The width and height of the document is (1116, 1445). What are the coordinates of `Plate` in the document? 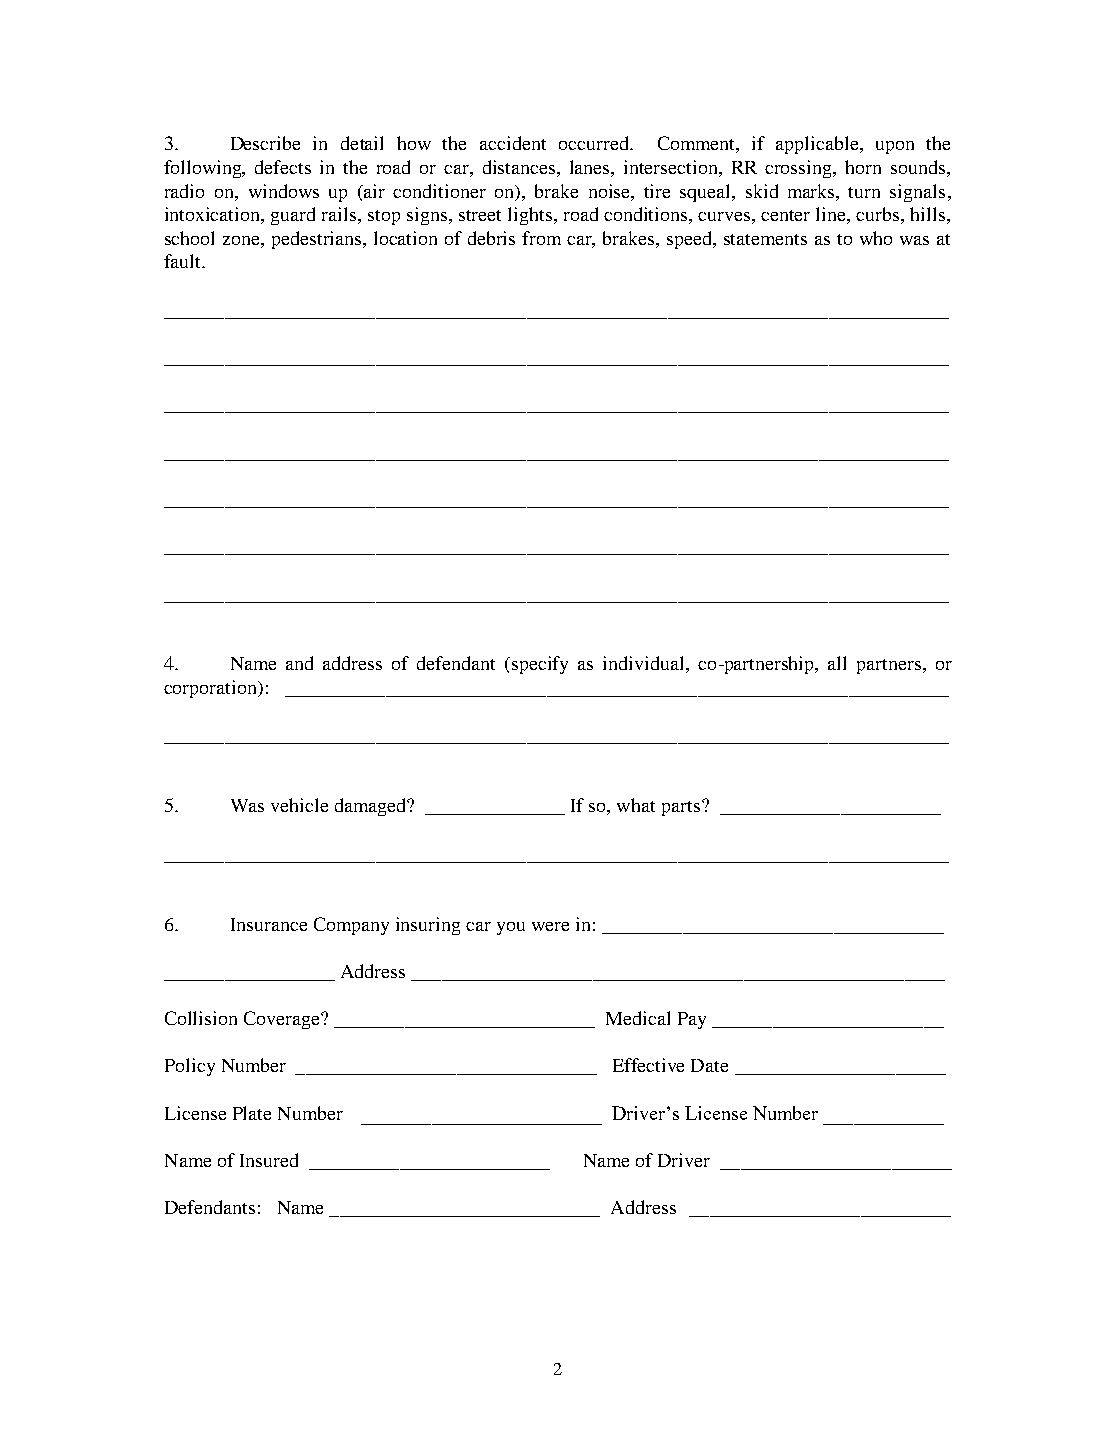 It's located at (252, 1113).
